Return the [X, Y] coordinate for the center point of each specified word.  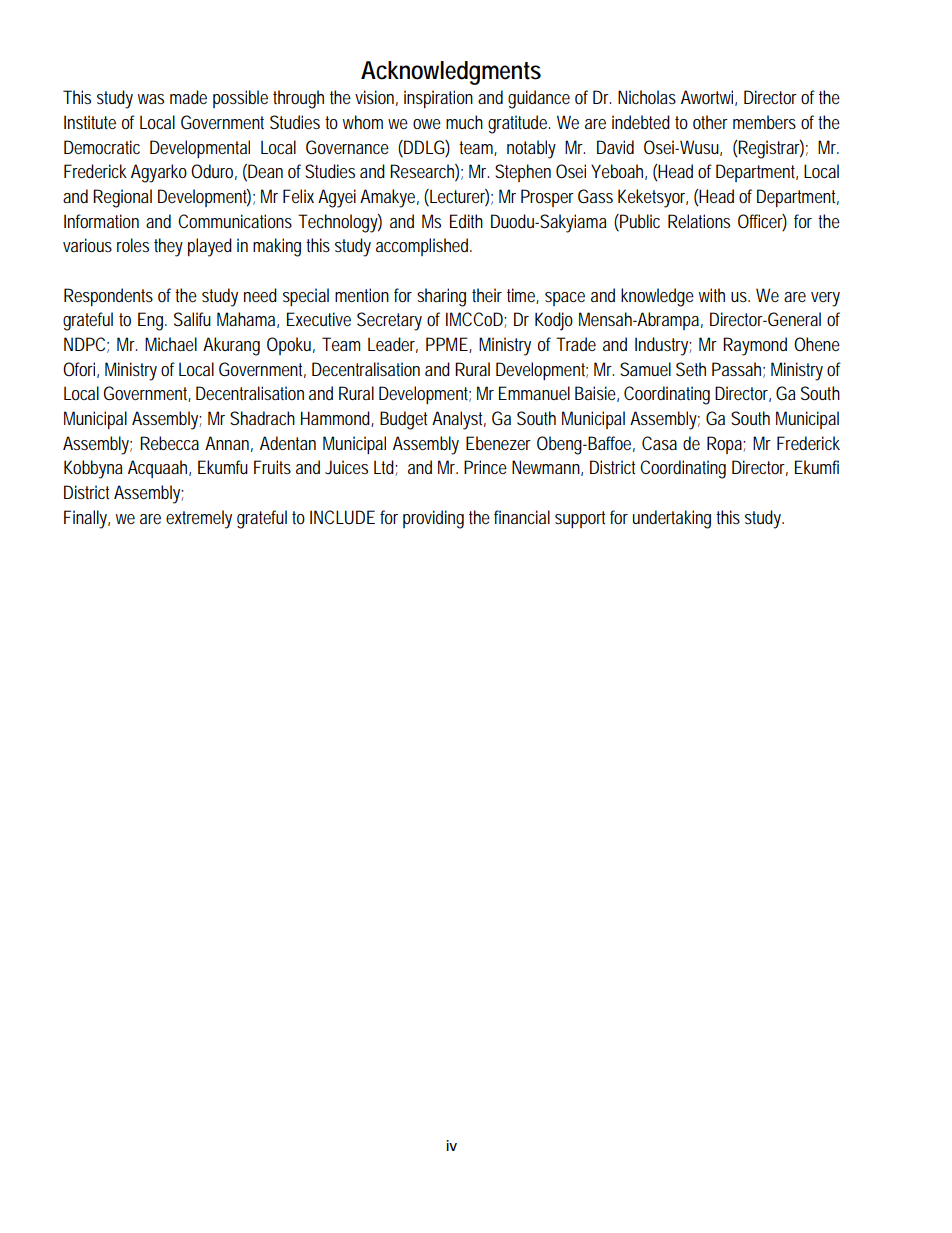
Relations [699, 221]
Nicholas [647, 97]
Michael [171, 344]
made [188, 97]
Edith [466, 221]
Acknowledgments [451, 73]
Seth [691, 369]
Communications [235, 221]
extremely [199, 519]
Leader [393, 345]
